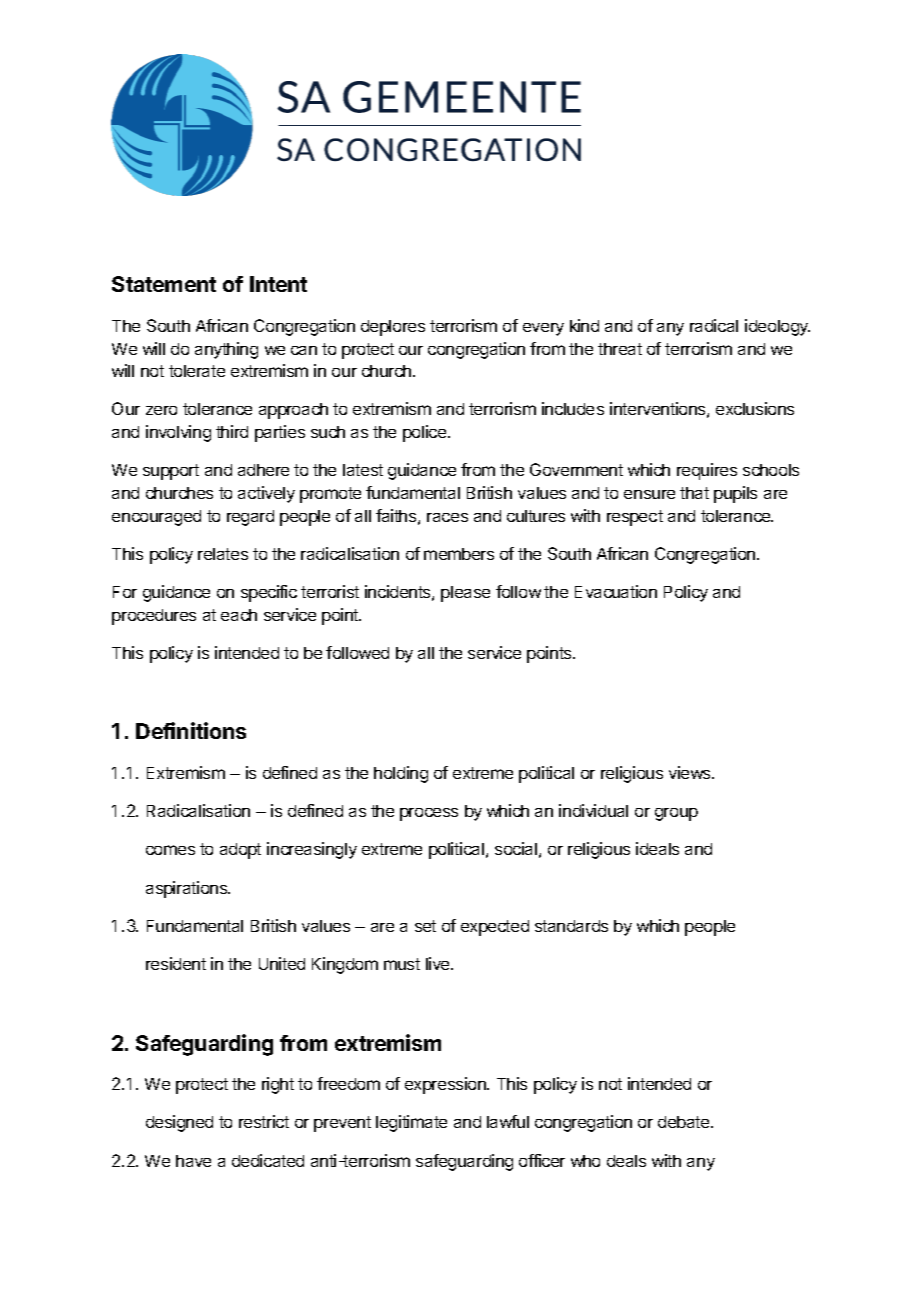  I want to click on legitimate, so click(411, 1123).
